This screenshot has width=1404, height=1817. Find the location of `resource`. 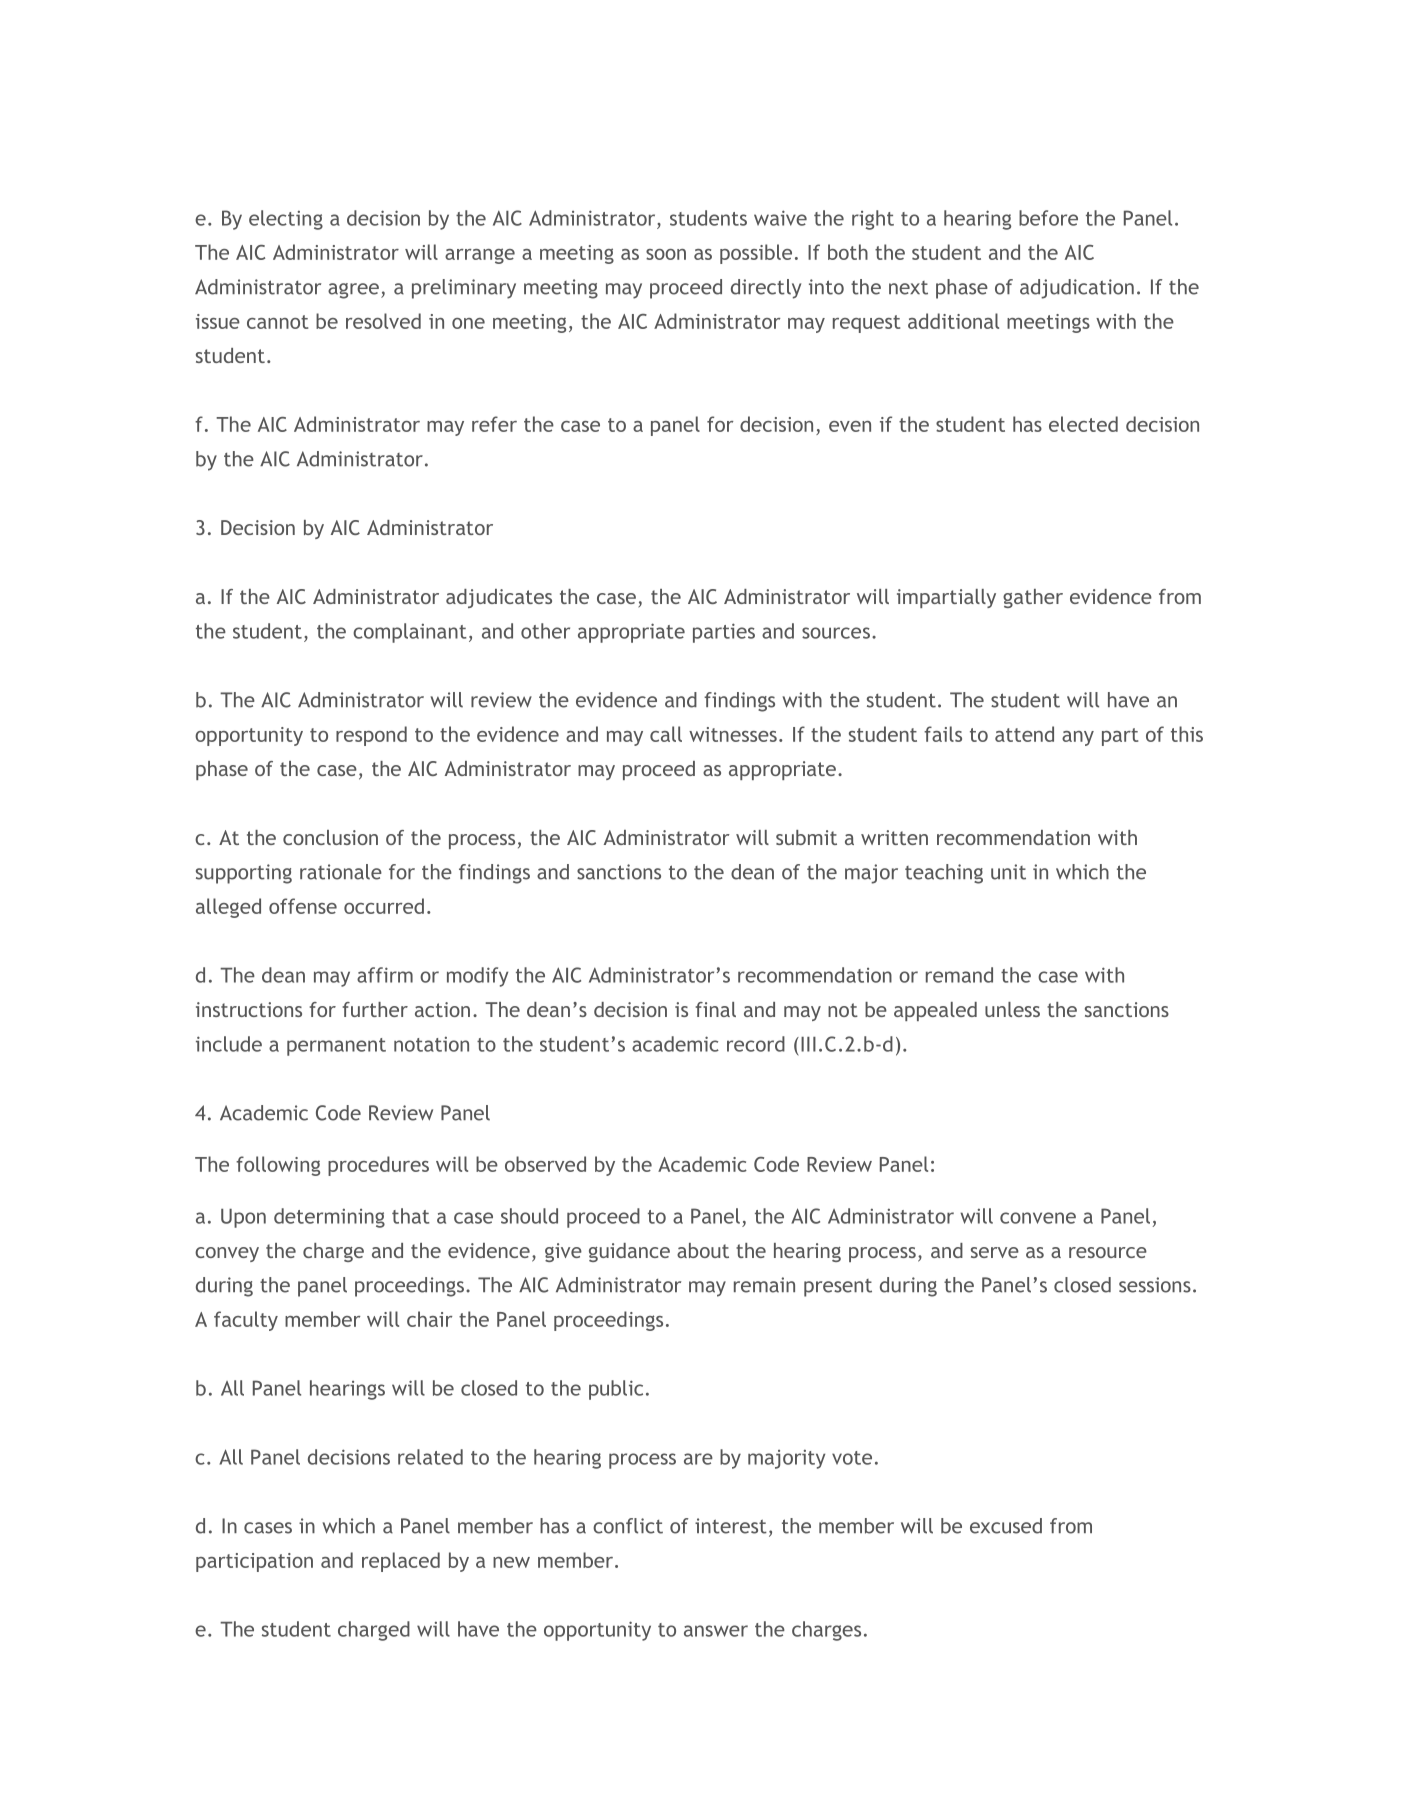

resource is located at coordinates (1108, 1252).
